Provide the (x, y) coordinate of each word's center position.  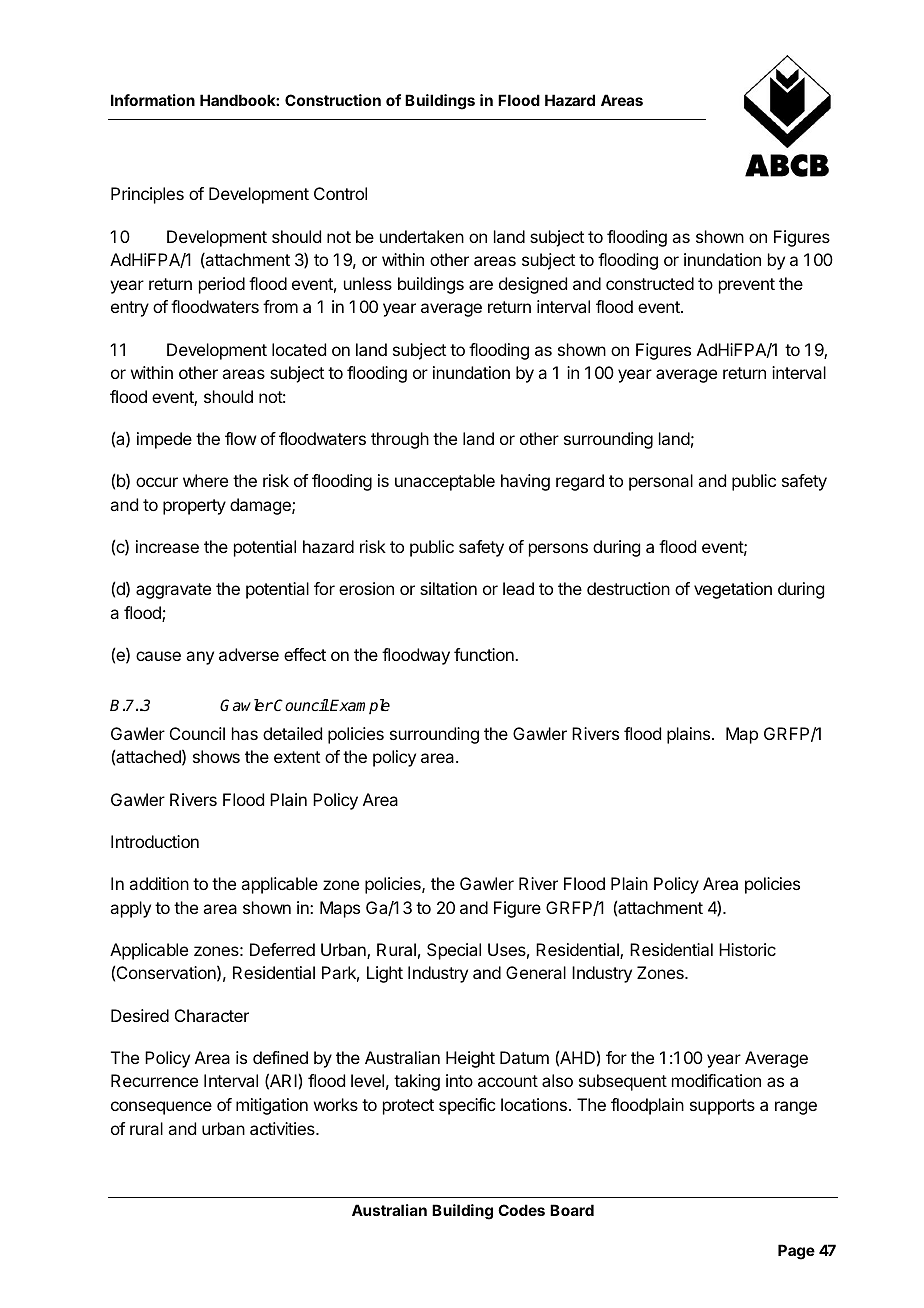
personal (661, 482)
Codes (521, 1210)
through (400, 440)
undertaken (422, 236)
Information (153, 100)
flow (240, 438)
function (485, 654)
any (200, 658)
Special (454, 951)
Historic (747, 949)
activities (283, 1128)
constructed (650, 283)
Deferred (282, 949)
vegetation (733, 590)
